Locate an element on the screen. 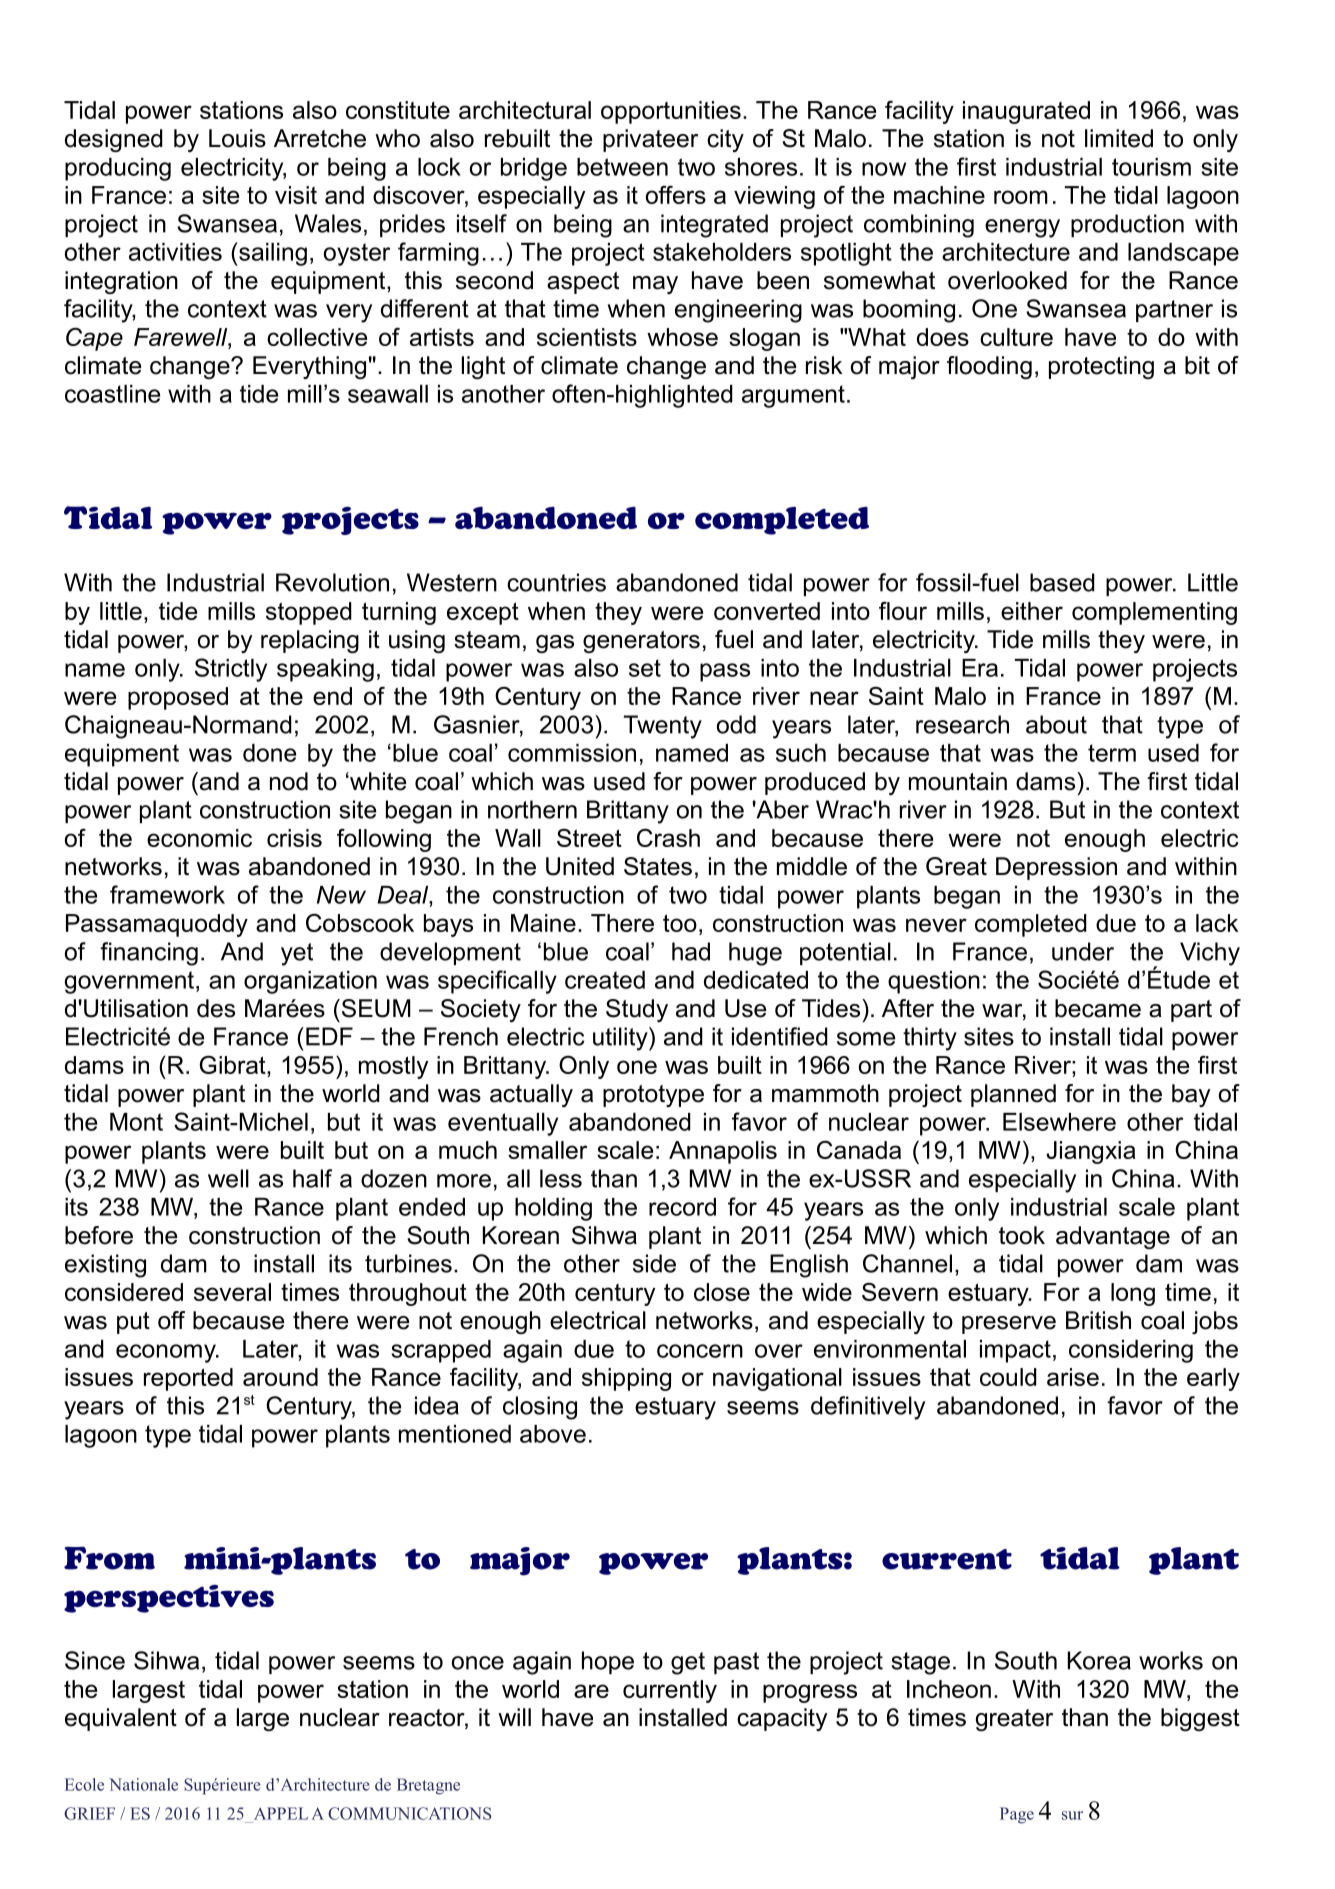  had is located at coordinates (691, 951).
